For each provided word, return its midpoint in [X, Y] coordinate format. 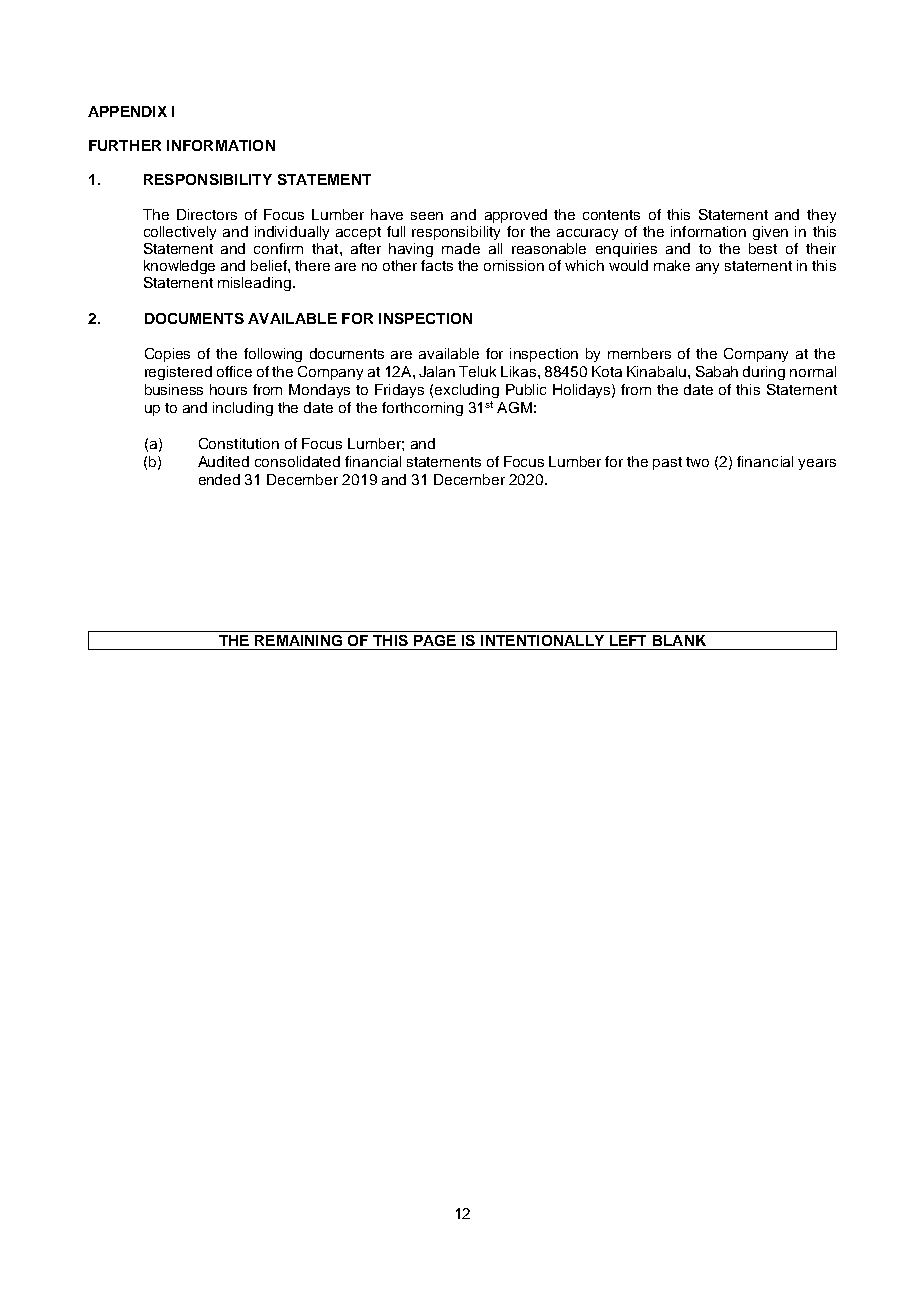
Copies [167, 355]
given [770, 233]
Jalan [437, 371]
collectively [180, 233]
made [461, 248]
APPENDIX [127, 111]
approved [516, 216]
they [821, 216]
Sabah [717, 371]
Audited [223, 461]
